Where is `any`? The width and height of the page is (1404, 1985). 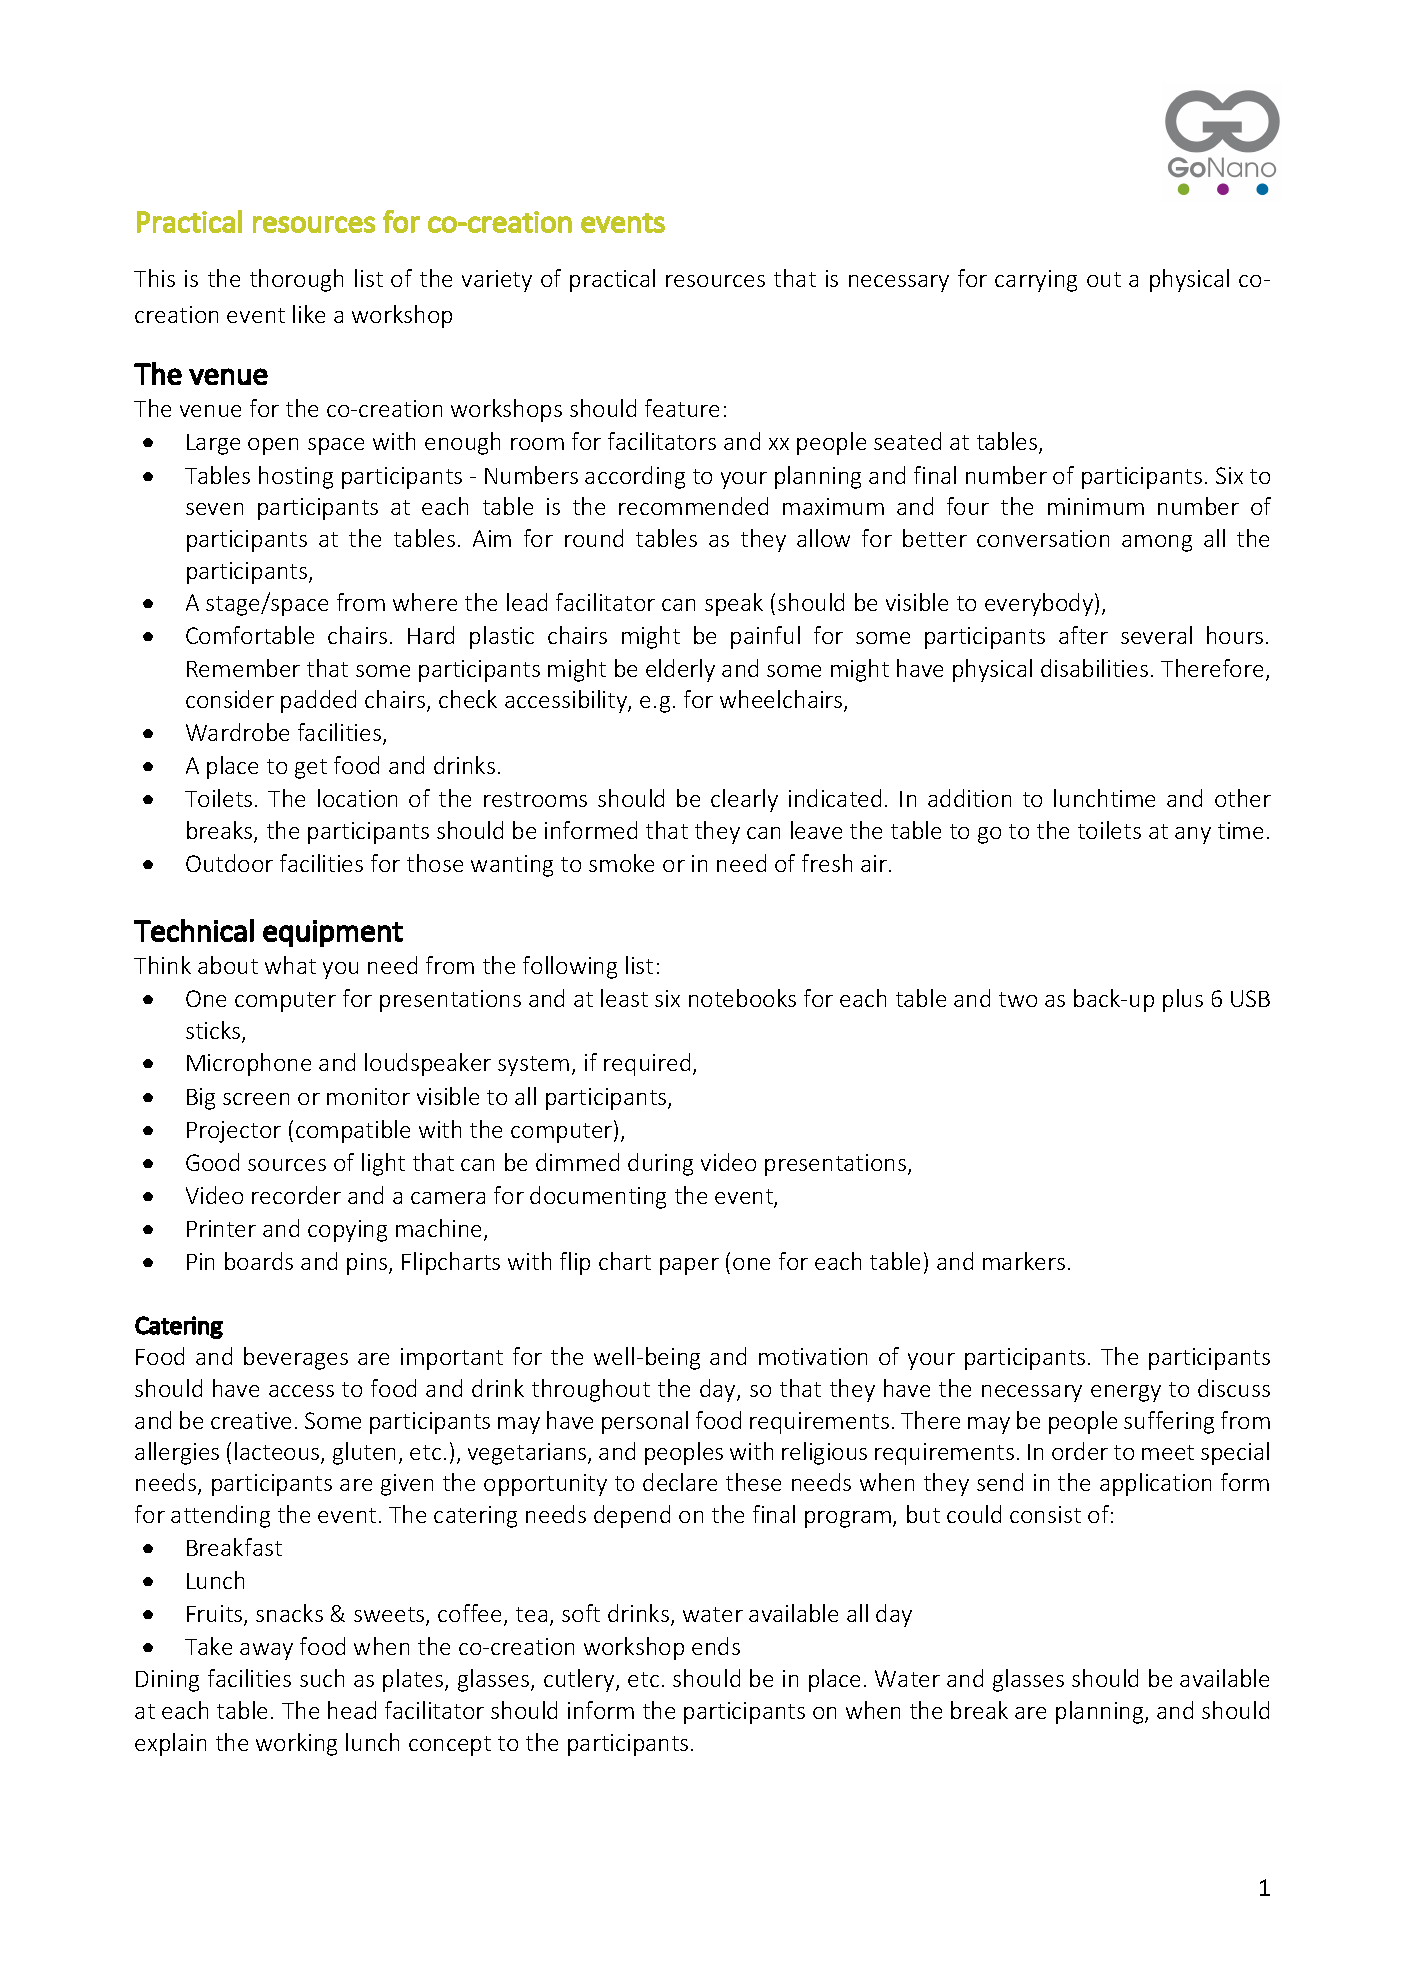
any is located at coordinates (1193, 835).
